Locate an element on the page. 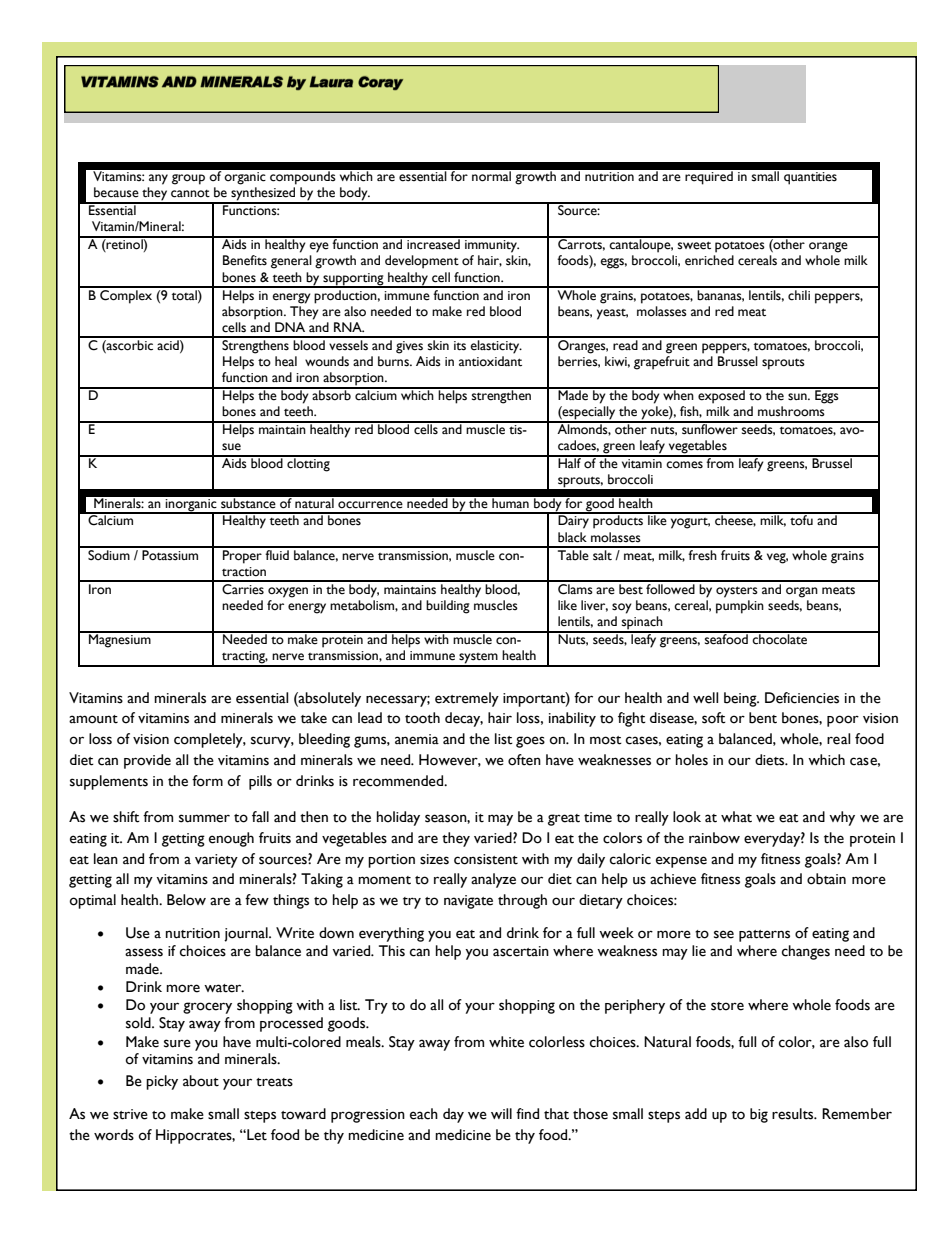 The width and height of the image is (952, 1233). about is located at coordinates (201, 1081).
